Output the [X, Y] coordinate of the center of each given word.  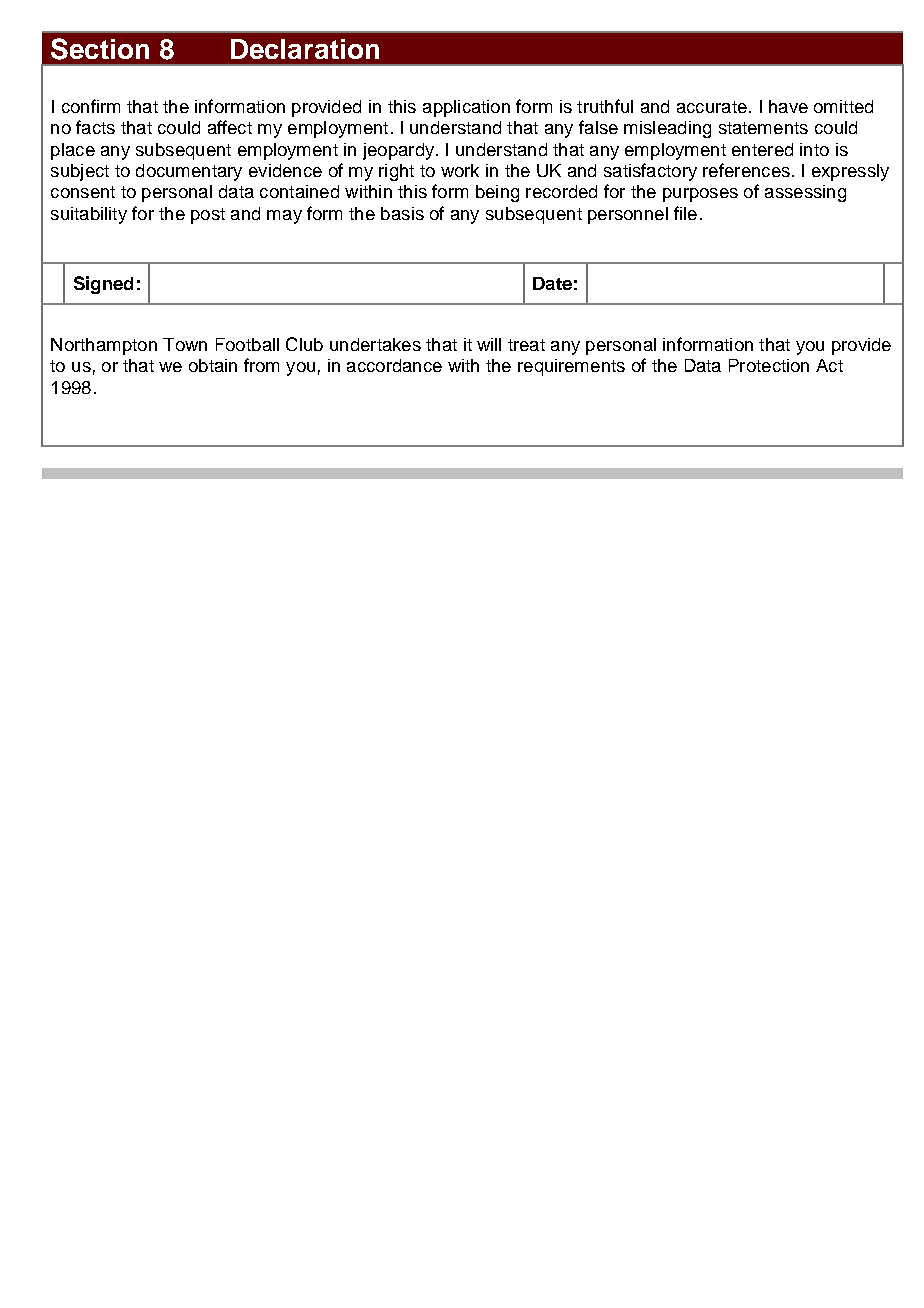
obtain [213, 365]
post [208, 216]
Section [100, 49]
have [788, 106]
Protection [769, 365]
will [489, 344]
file [685, 213]
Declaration [305, 49]
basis [402, 213]
